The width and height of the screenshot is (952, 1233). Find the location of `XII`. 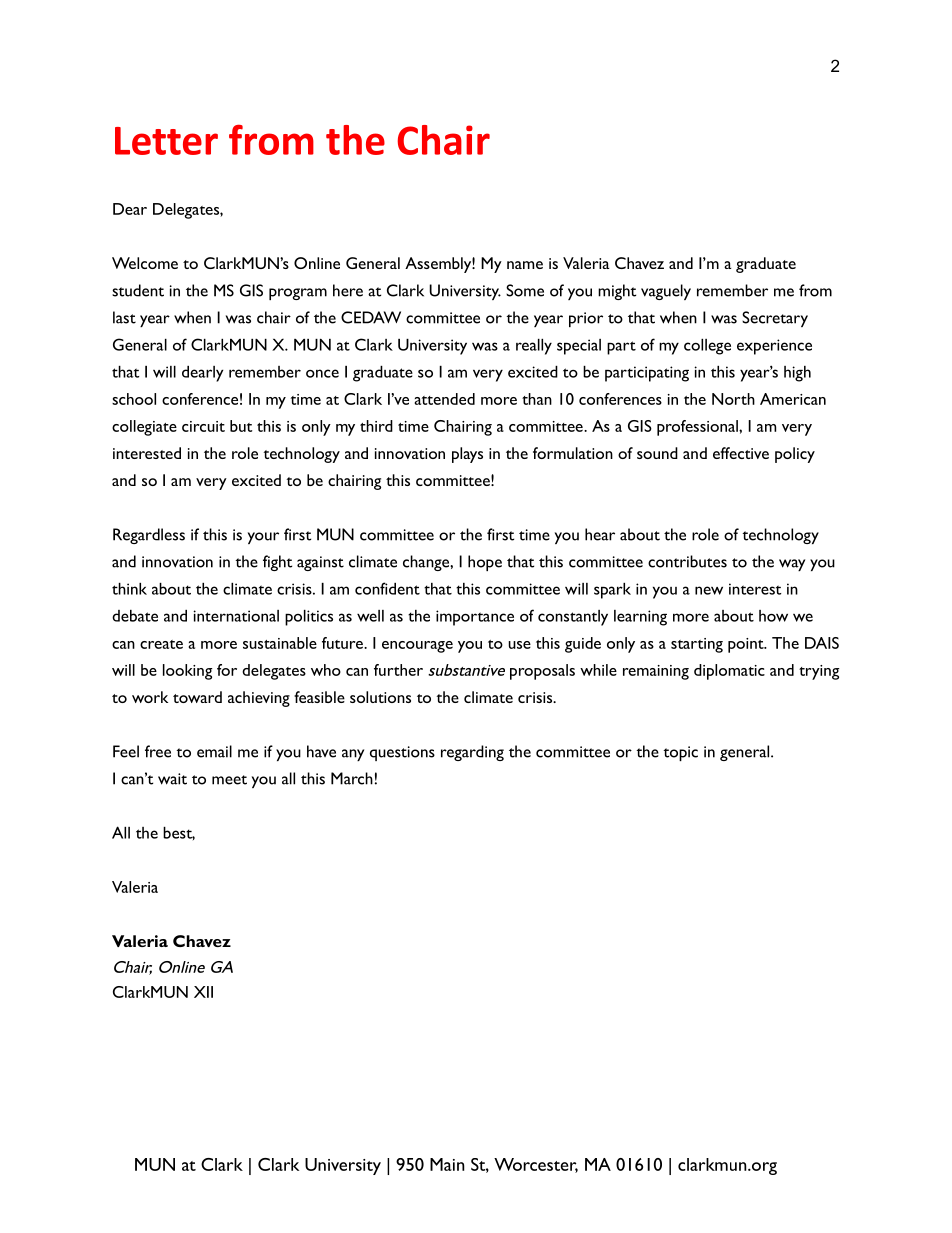

XII is located at coordinates (203, 992).
